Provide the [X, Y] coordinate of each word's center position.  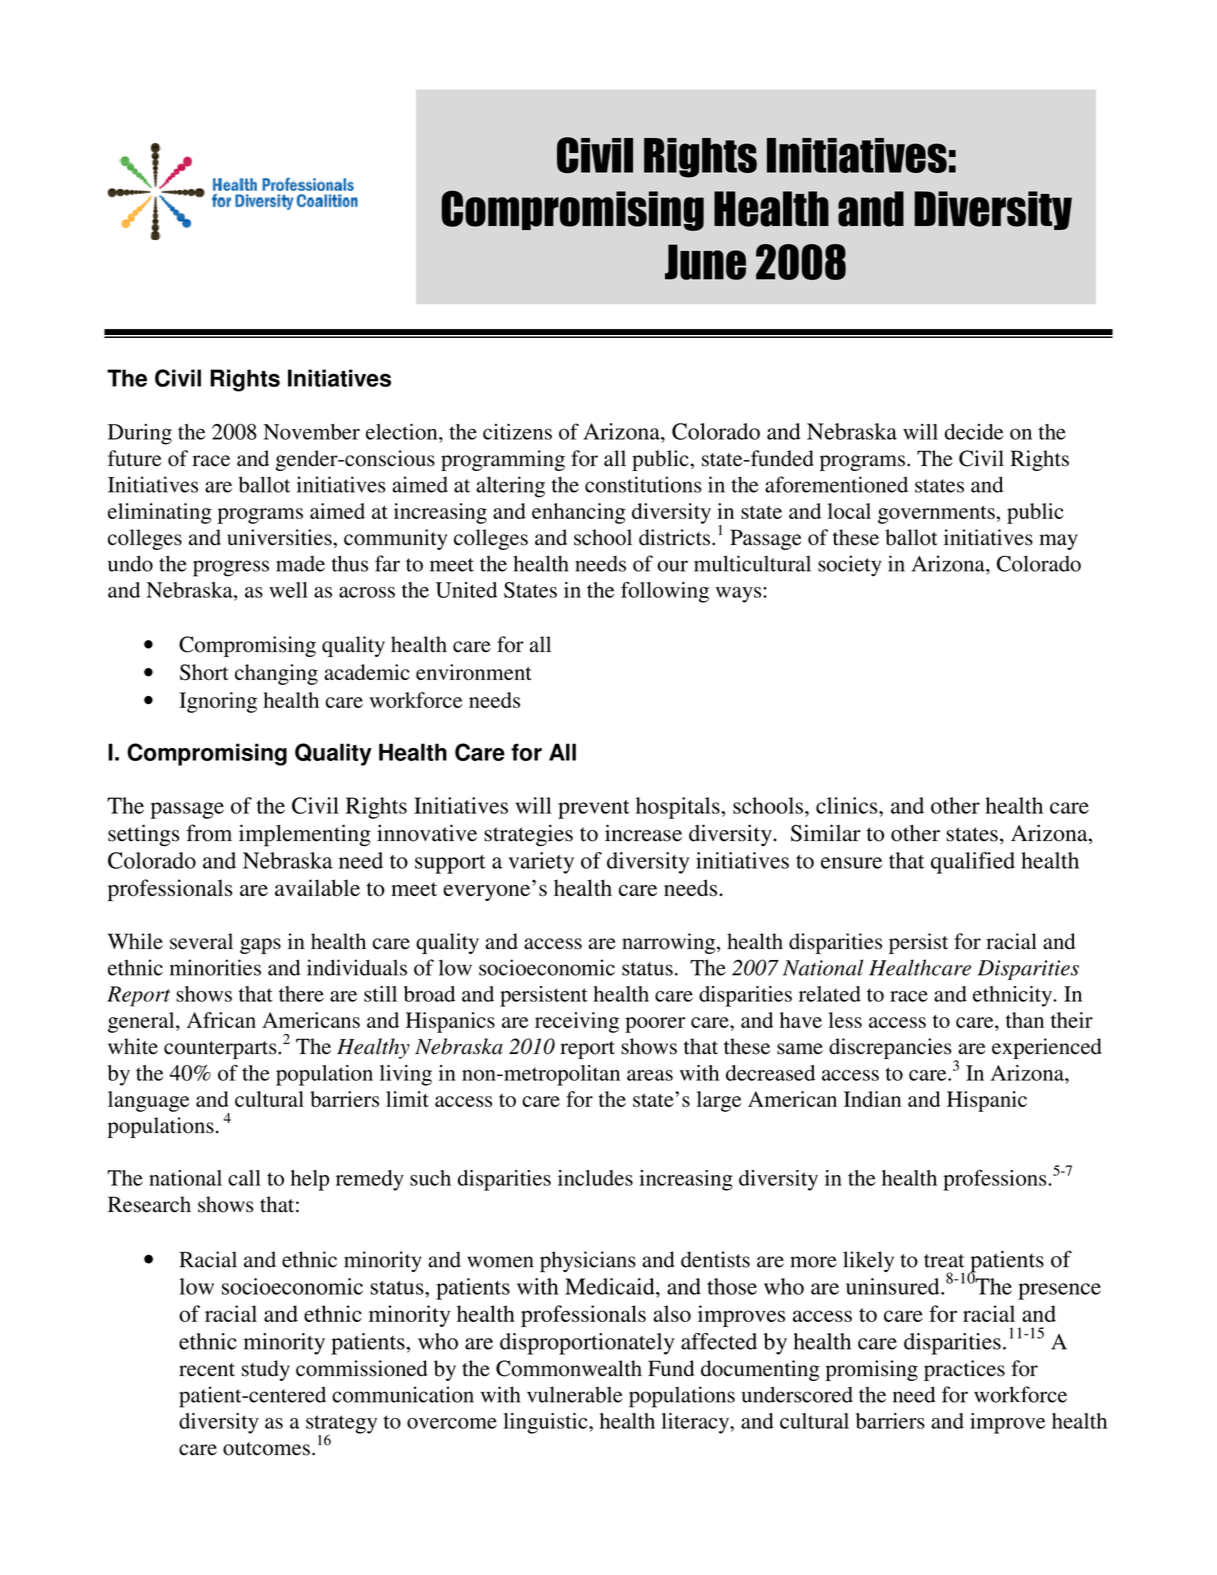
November [312, 432]
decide [974, 432]
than [1025, 1020]
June [705, 262]
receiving [577, 1022]
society [850, 566]
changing [276, 674]
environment [474, 672]
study [266, 1370]
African [221, 1020]
